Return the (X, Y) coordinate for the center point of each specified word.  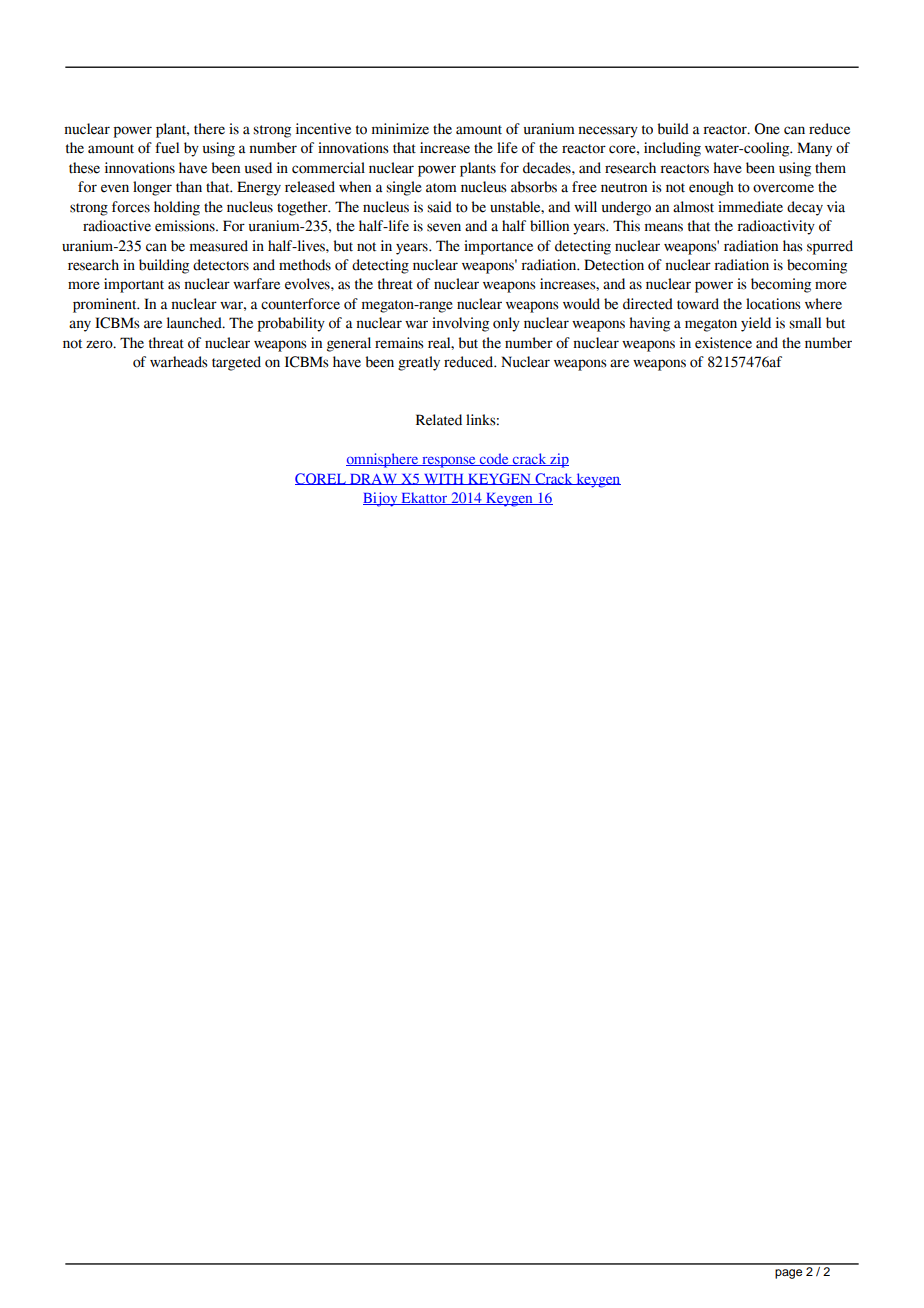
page (788, 1274)
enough (711, 188)
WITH (443, 479)
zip (558, 460)
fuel (167, 148)
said (439, 207)
